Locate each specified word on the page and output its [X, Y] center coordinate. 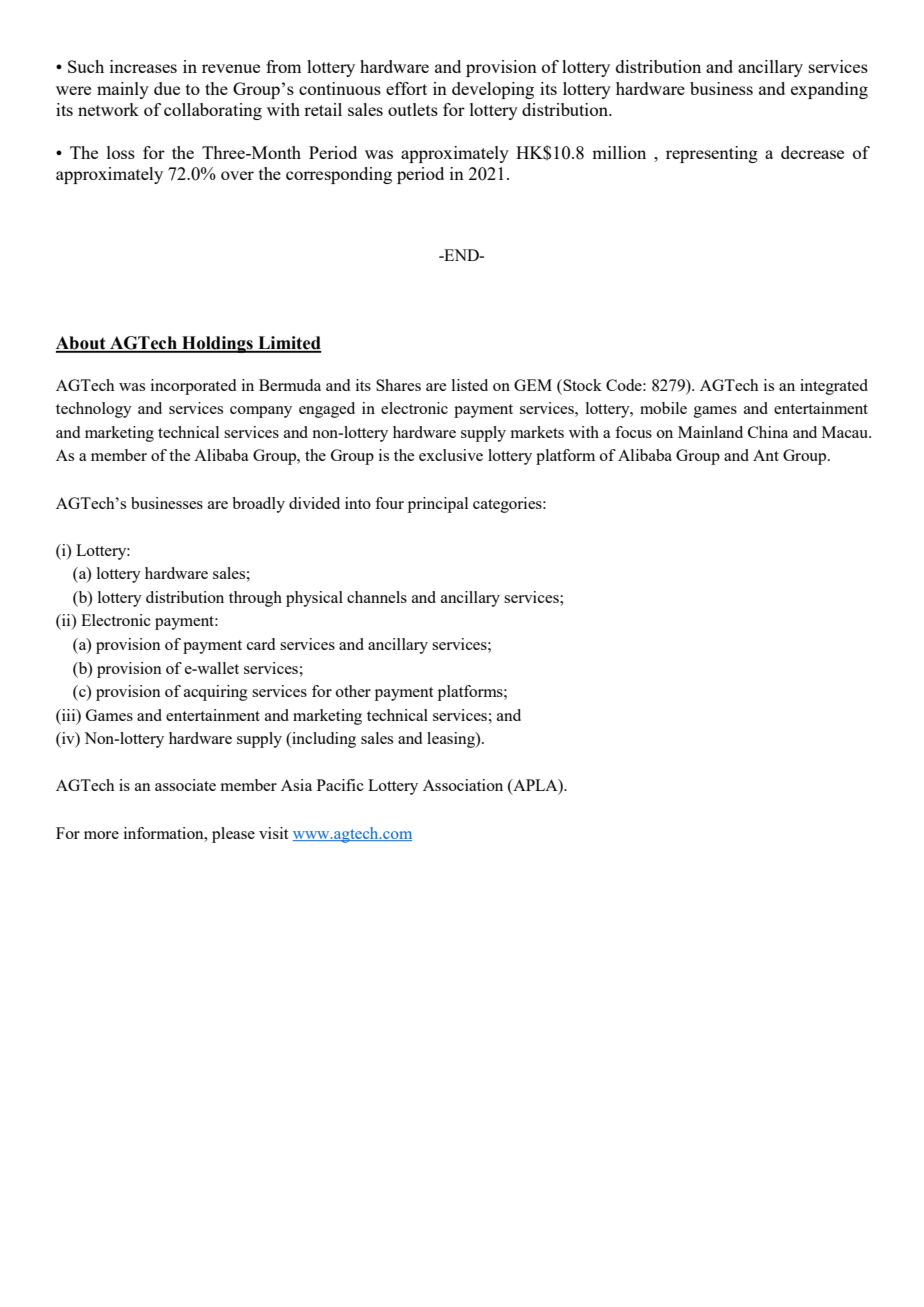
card [261, 644]
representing [712, 154]
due [167, 88]
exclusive [451, 455]
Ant [766, 455]
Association [463, 785]
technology [94, 410]
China [768, 432]
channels [377, 597]
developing [493, 90]
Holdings [217, 344]
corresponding [339, 175]
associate [185, 785]
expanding [829, 90]
